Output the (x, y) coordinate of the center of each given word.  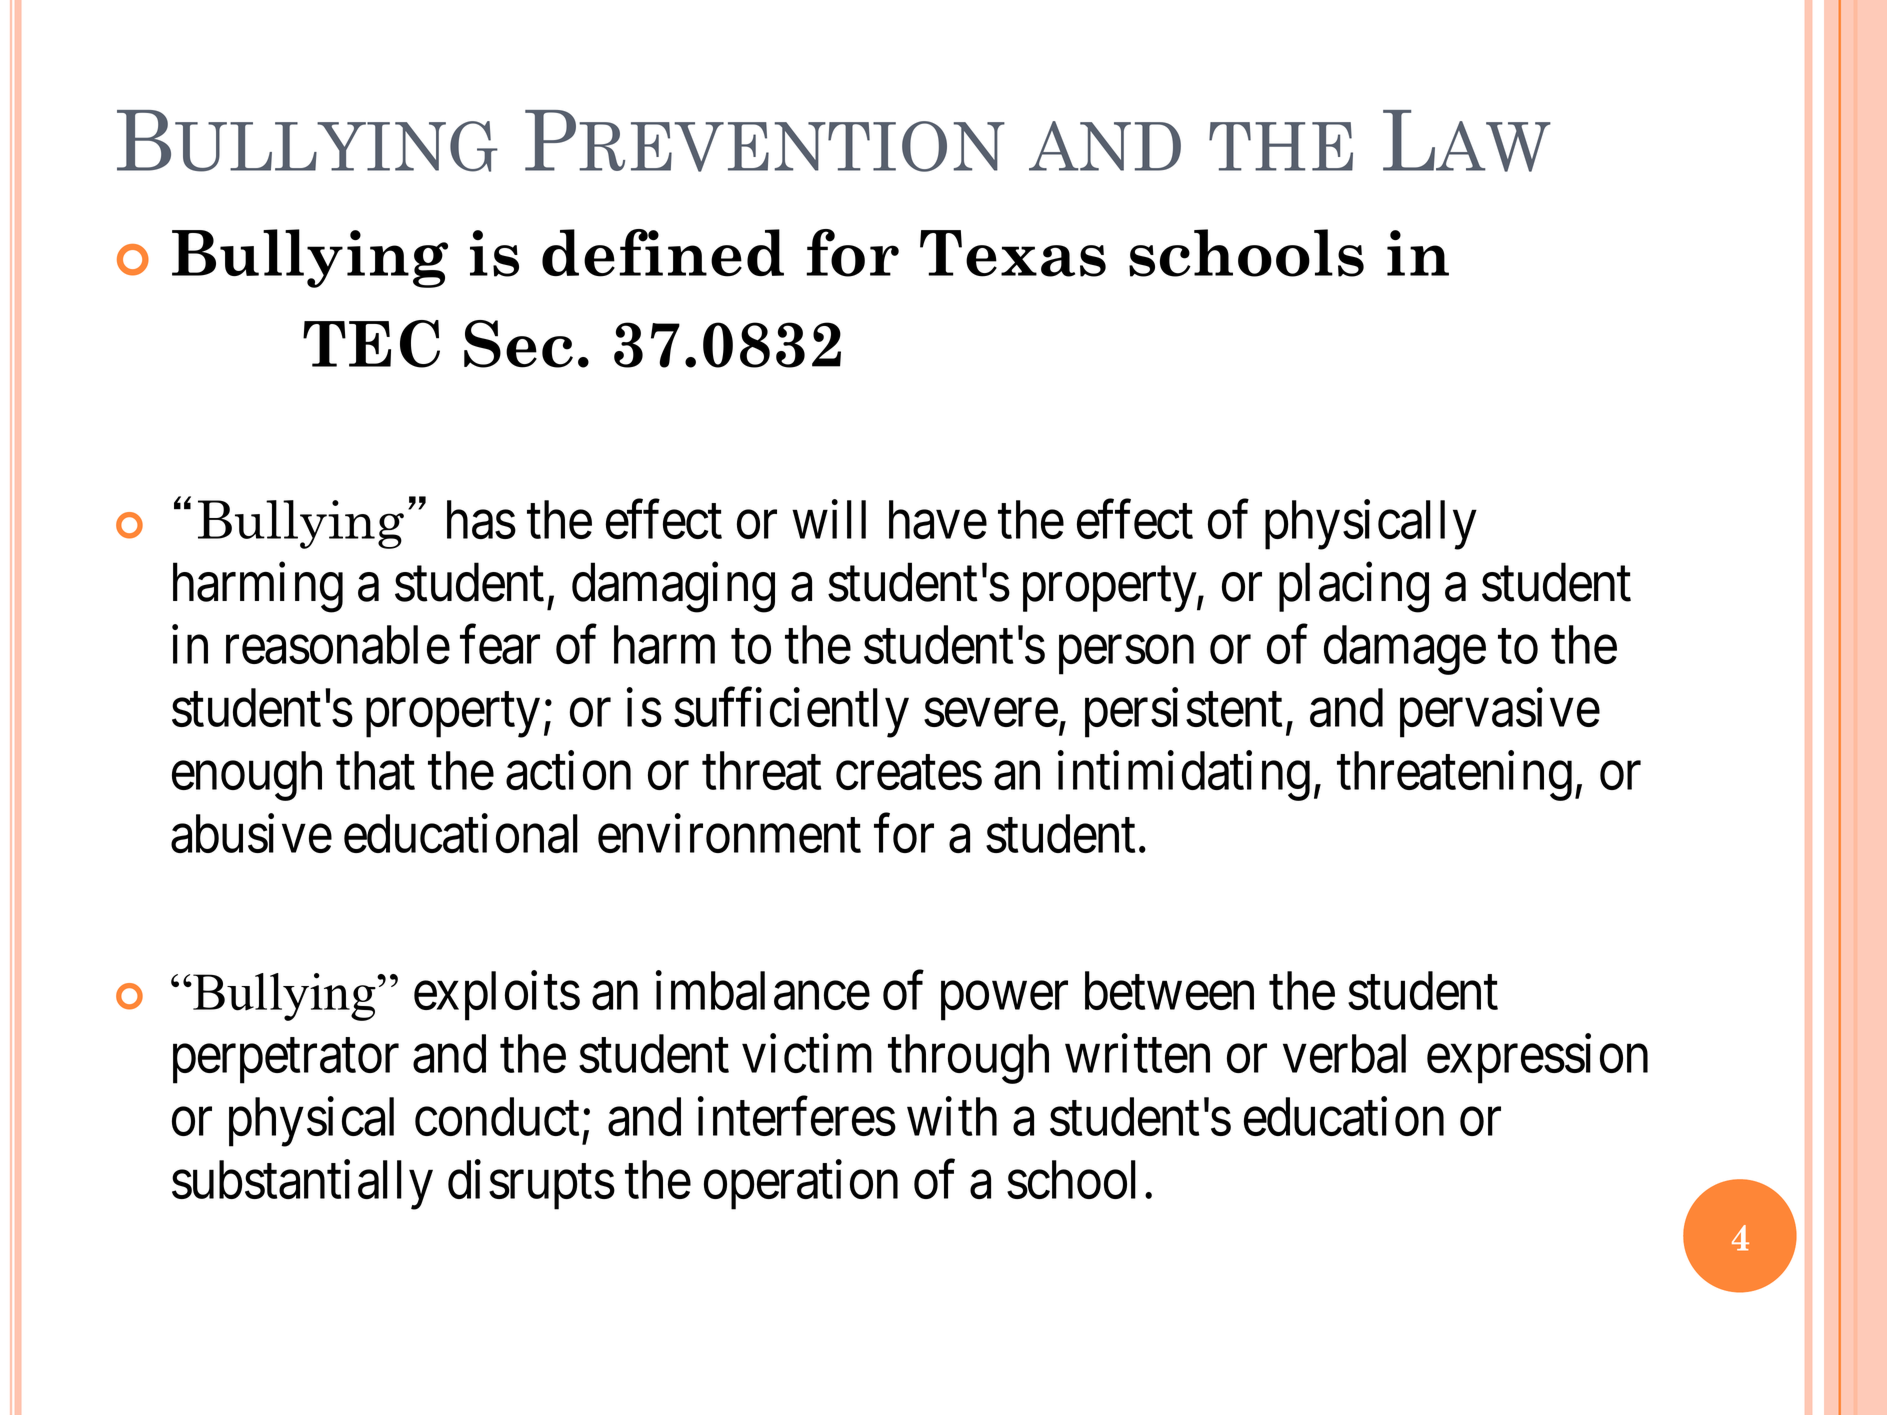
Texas (1013, 253)
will (829, 519)
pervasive (1500, 713)
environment (729, 833)
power (1004, 1002)
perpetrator (286, 1062)
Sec (518, 344)
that (375, 770)
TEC (371, 344)
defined (663, 253)
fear (500, 645)
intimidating (1184, 776)
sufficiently (791, 713)
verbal (1344, 1053)
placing (1354, 588)
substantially (302, 1185)
